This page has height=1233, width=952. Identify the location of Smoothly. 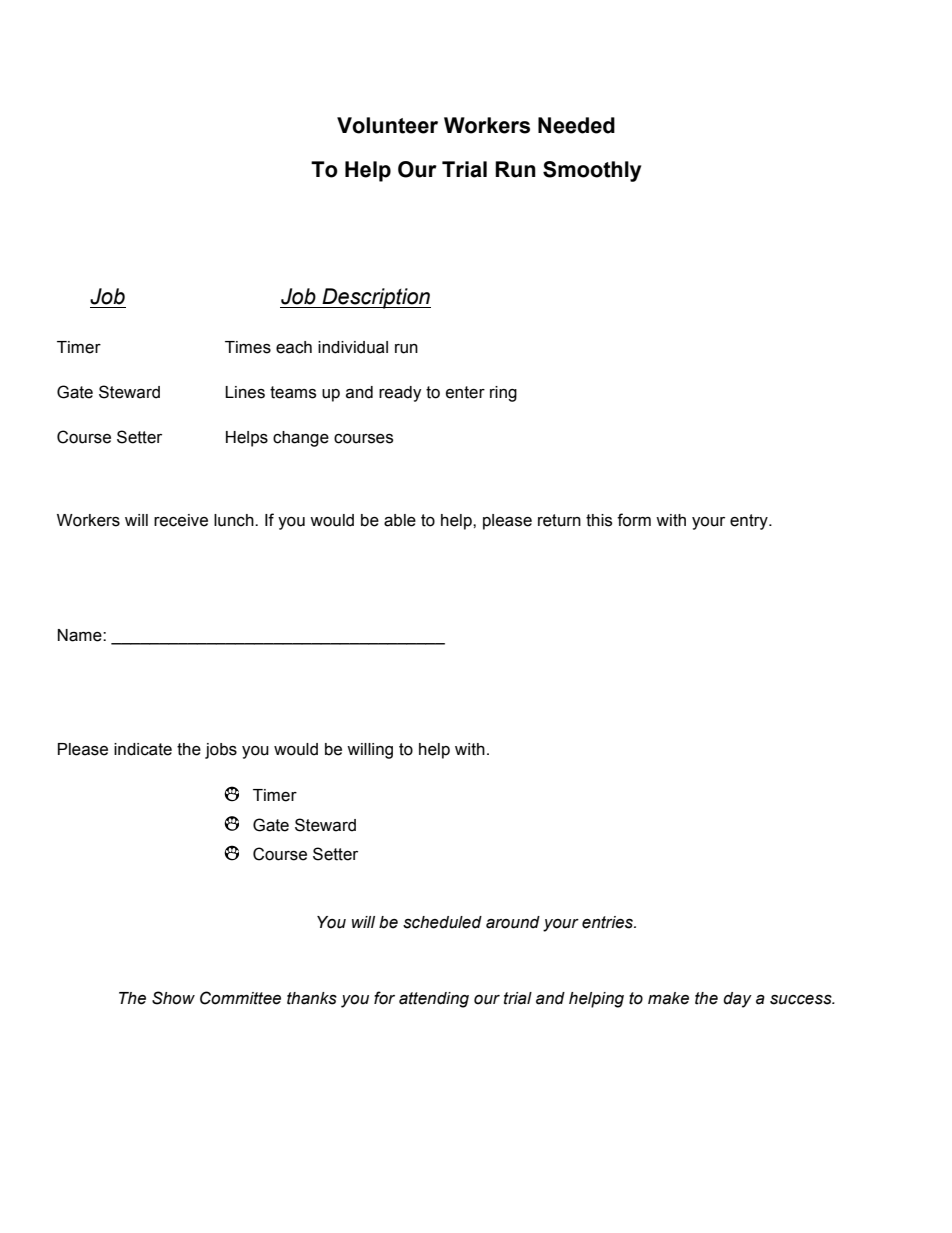
(592, 171).
